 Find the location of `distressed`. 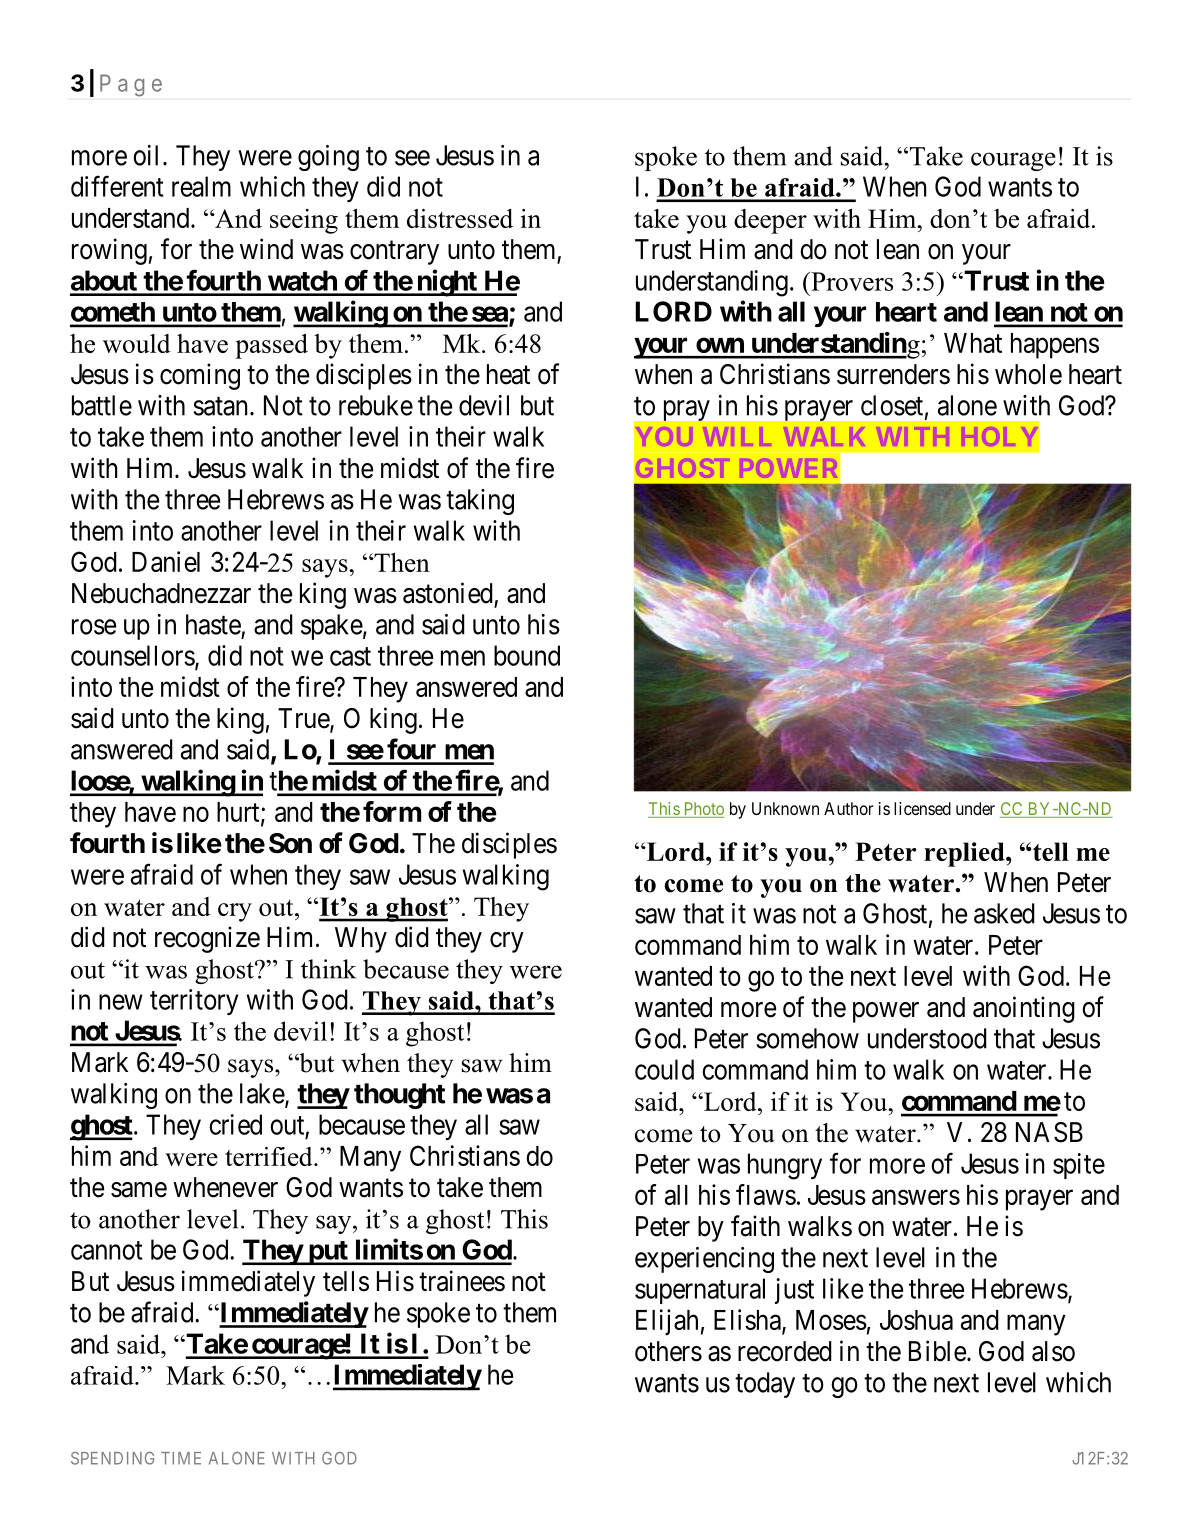

distressed is located at coordinates (460, 218).
